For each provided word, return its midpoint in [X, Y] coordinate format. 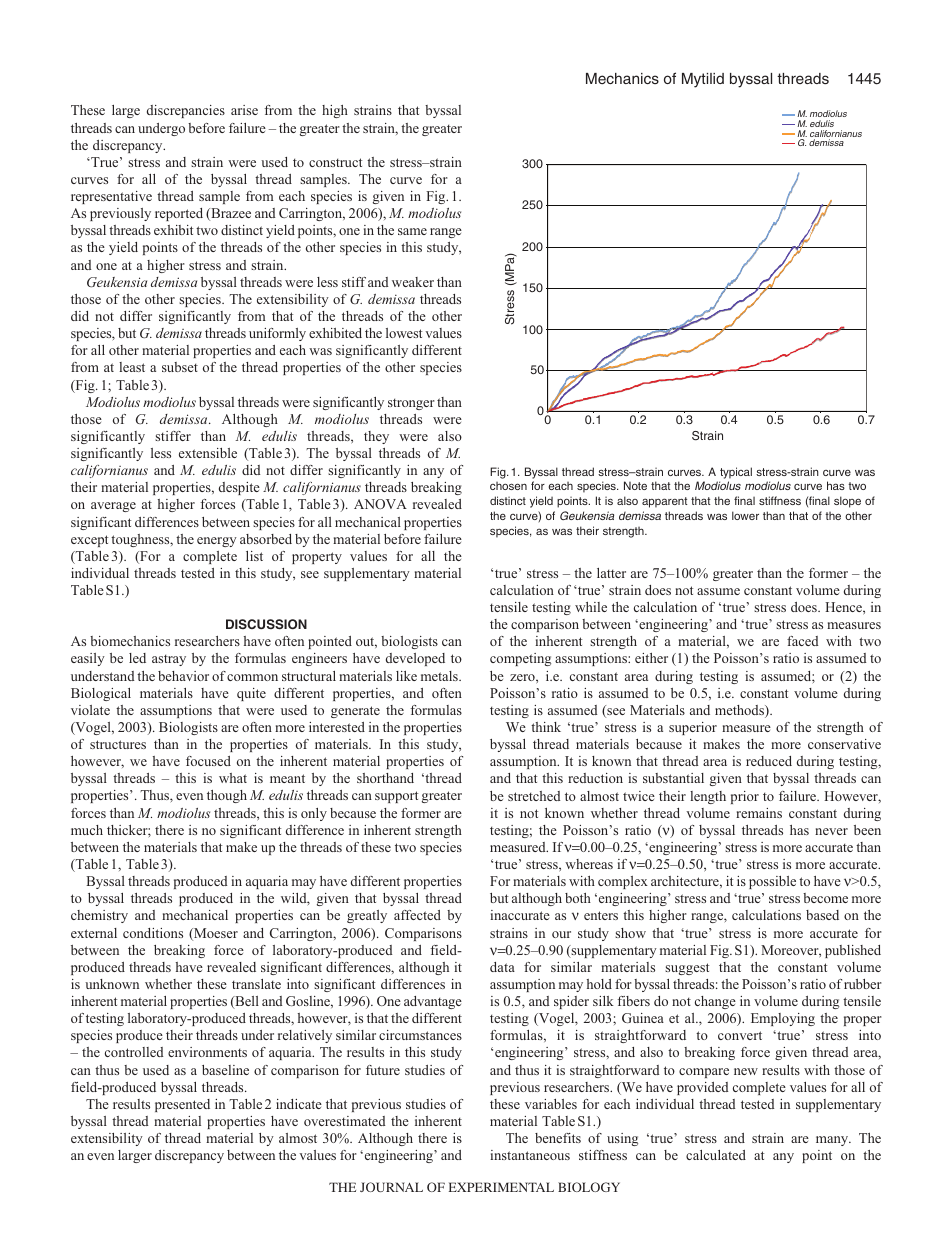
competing [520, 659]
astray [169, 660]
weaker [413, 282]
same [412, 231]
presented [182, 1105]
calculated [716, 1155]
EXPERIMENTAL [501, 1187]
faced [802, 641]
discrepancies [186, 111]
